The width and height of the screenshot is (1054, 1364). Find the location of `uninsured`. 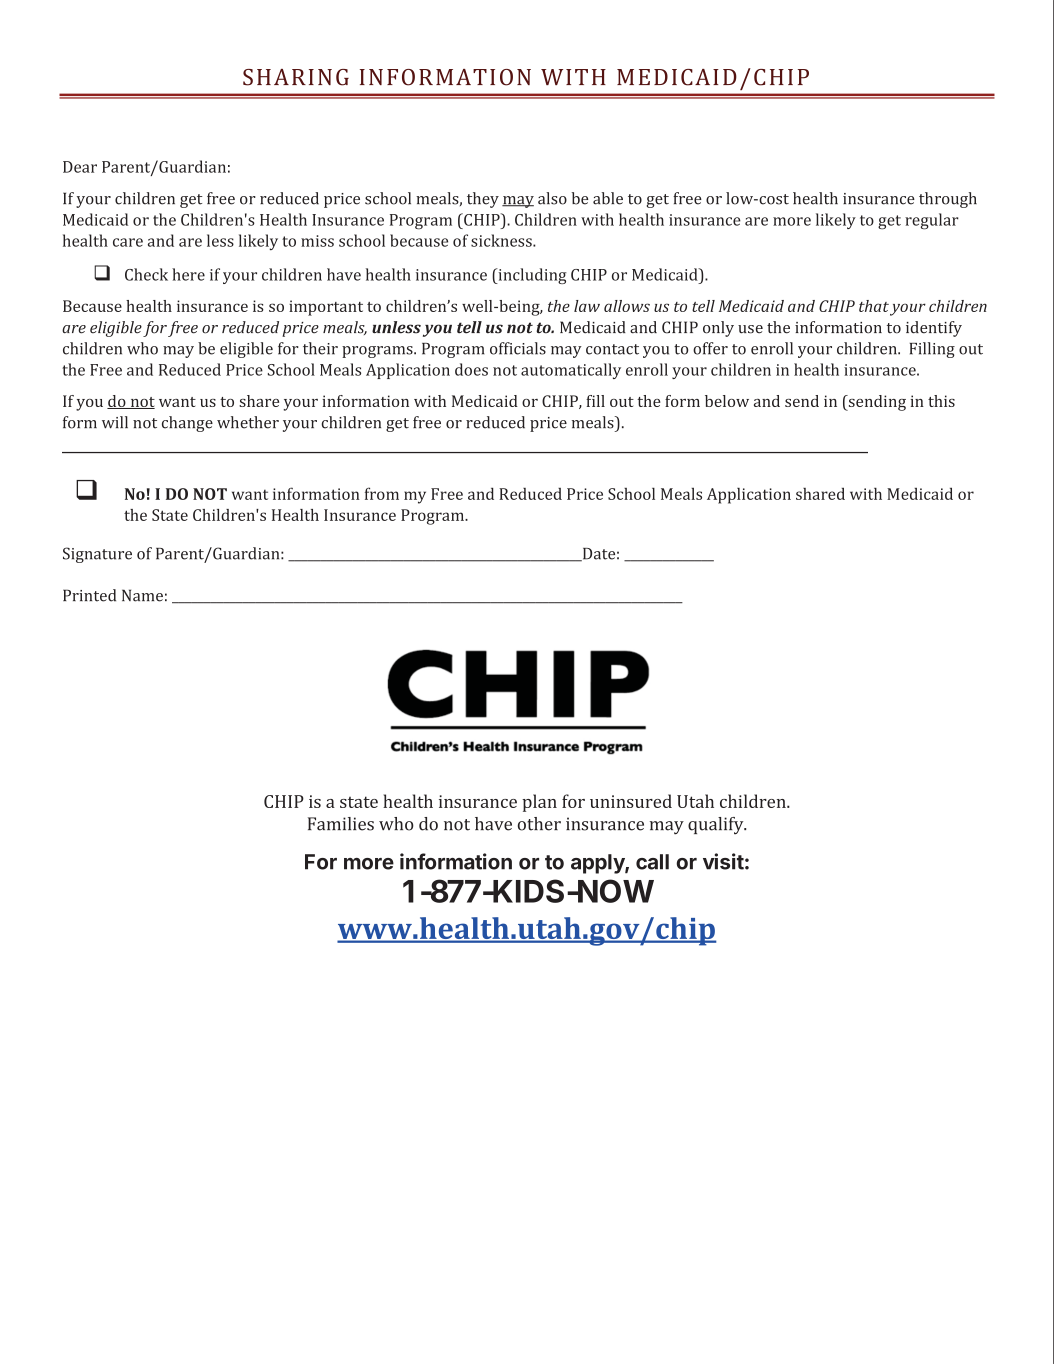

uninsured is located at coordinates (631, 801).
